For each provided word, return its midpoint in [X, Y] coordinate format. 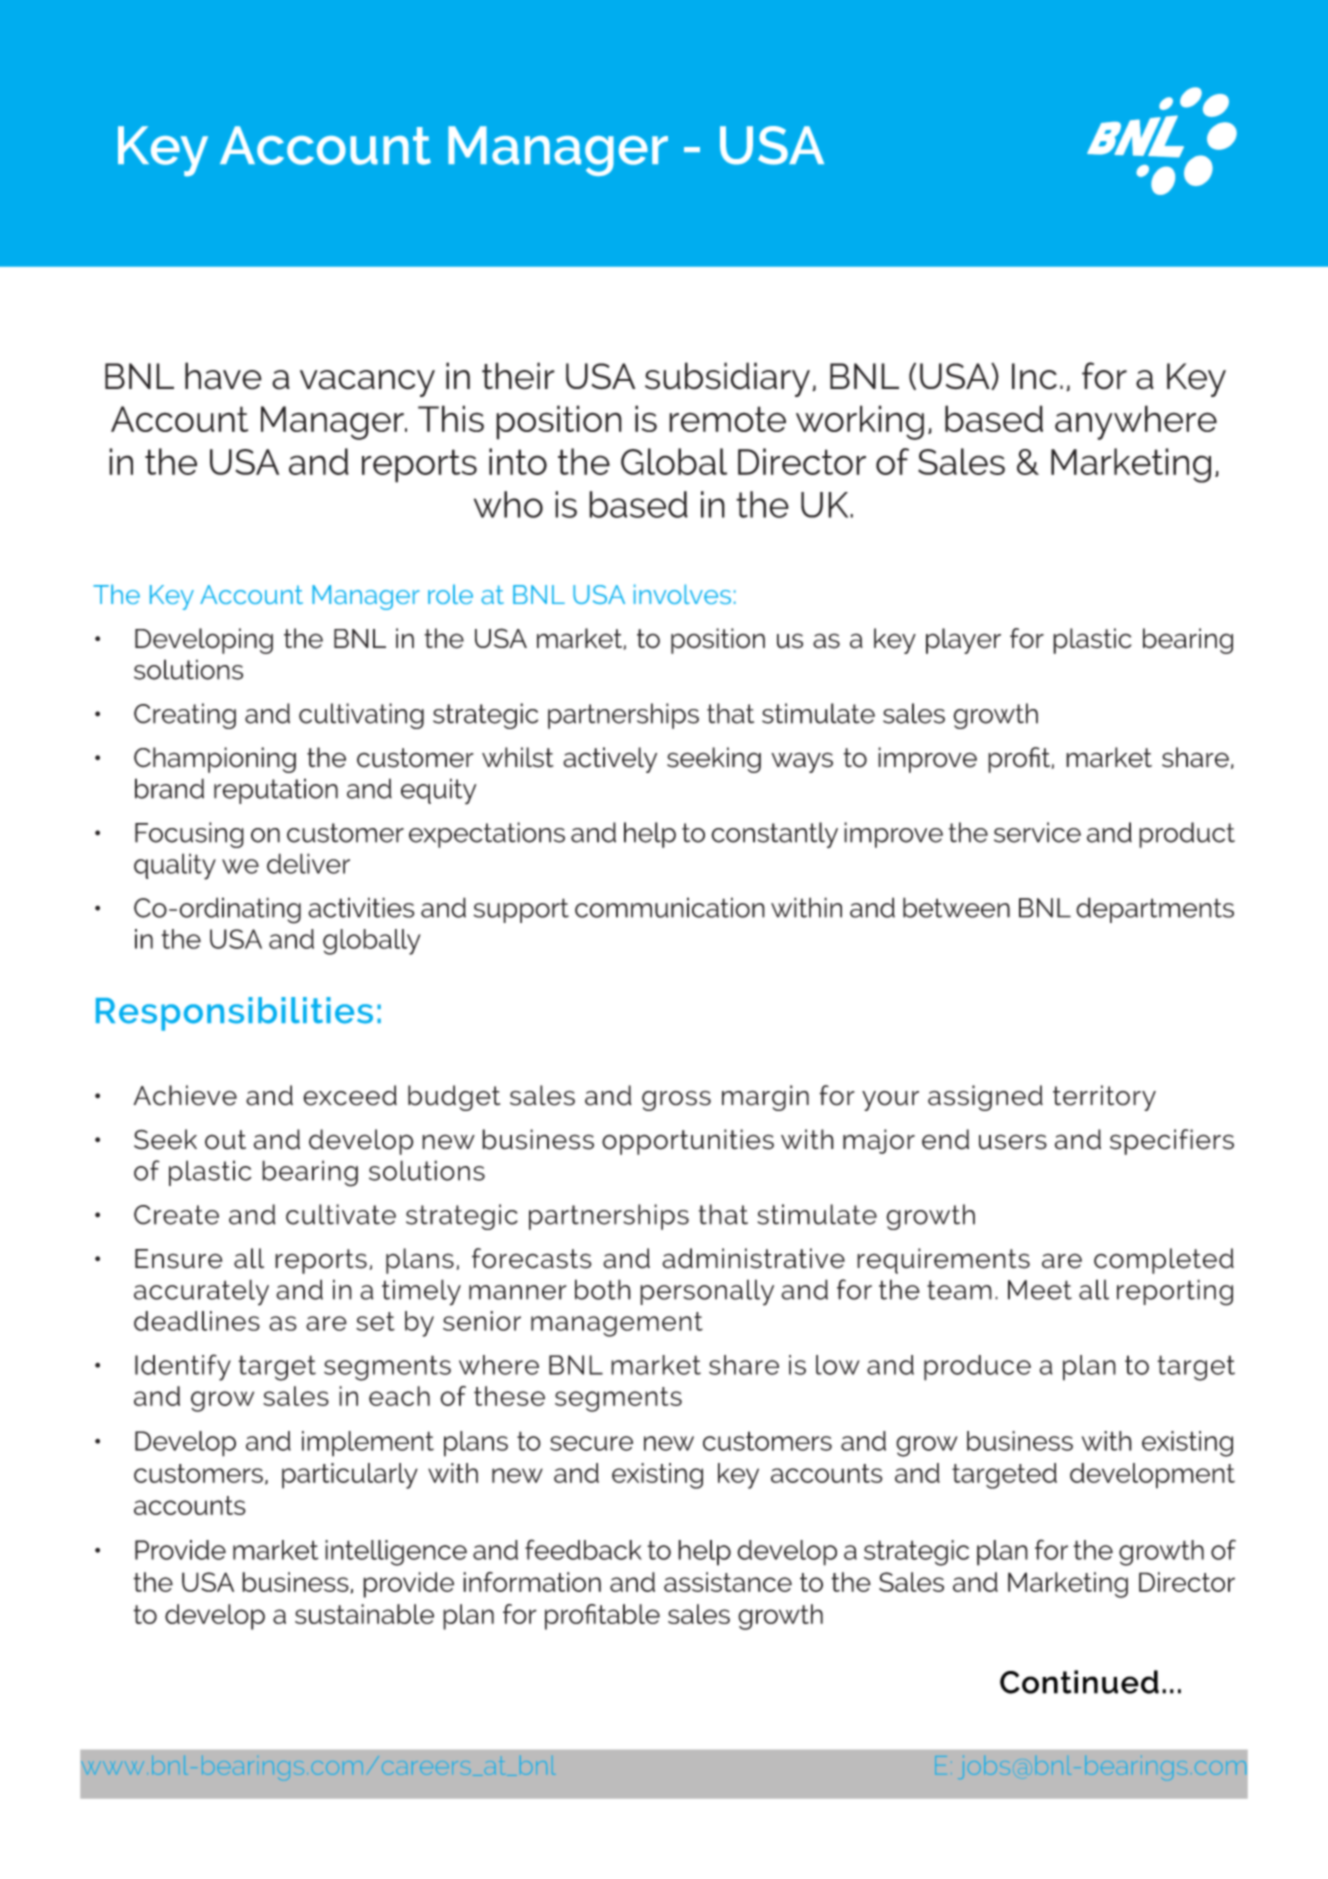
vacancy [367, 383]
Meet [1040, 1290]
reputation [276, 791]
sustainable [364, 1614]
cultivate [341, 1214]
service [1037, 832]
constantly [774, 835]
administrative [753, 1258]
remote [727, 419]
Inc [1034, 376]
